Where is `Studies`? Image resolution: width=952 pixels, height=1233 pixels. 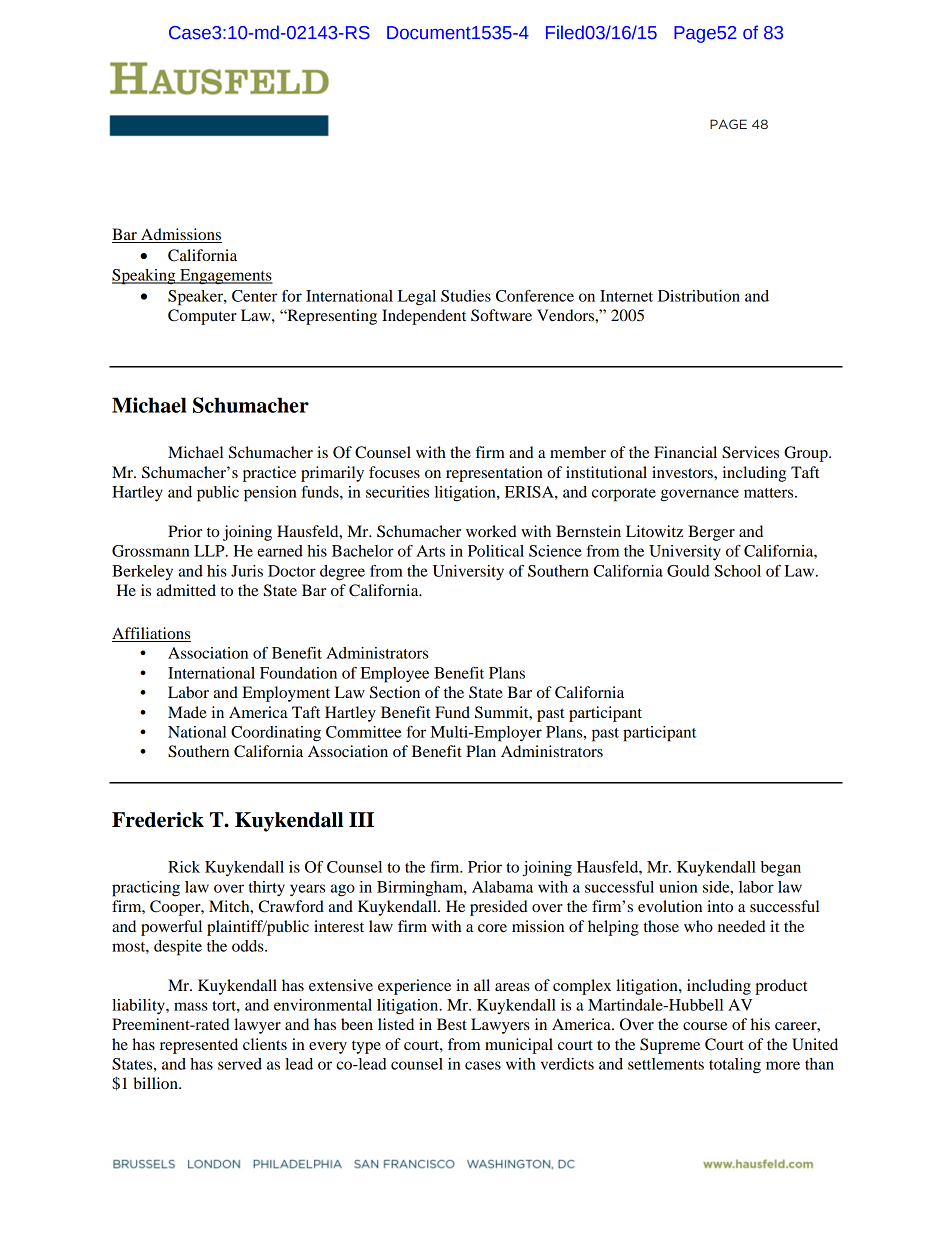 Studies is located at coordinates (466, 296).
